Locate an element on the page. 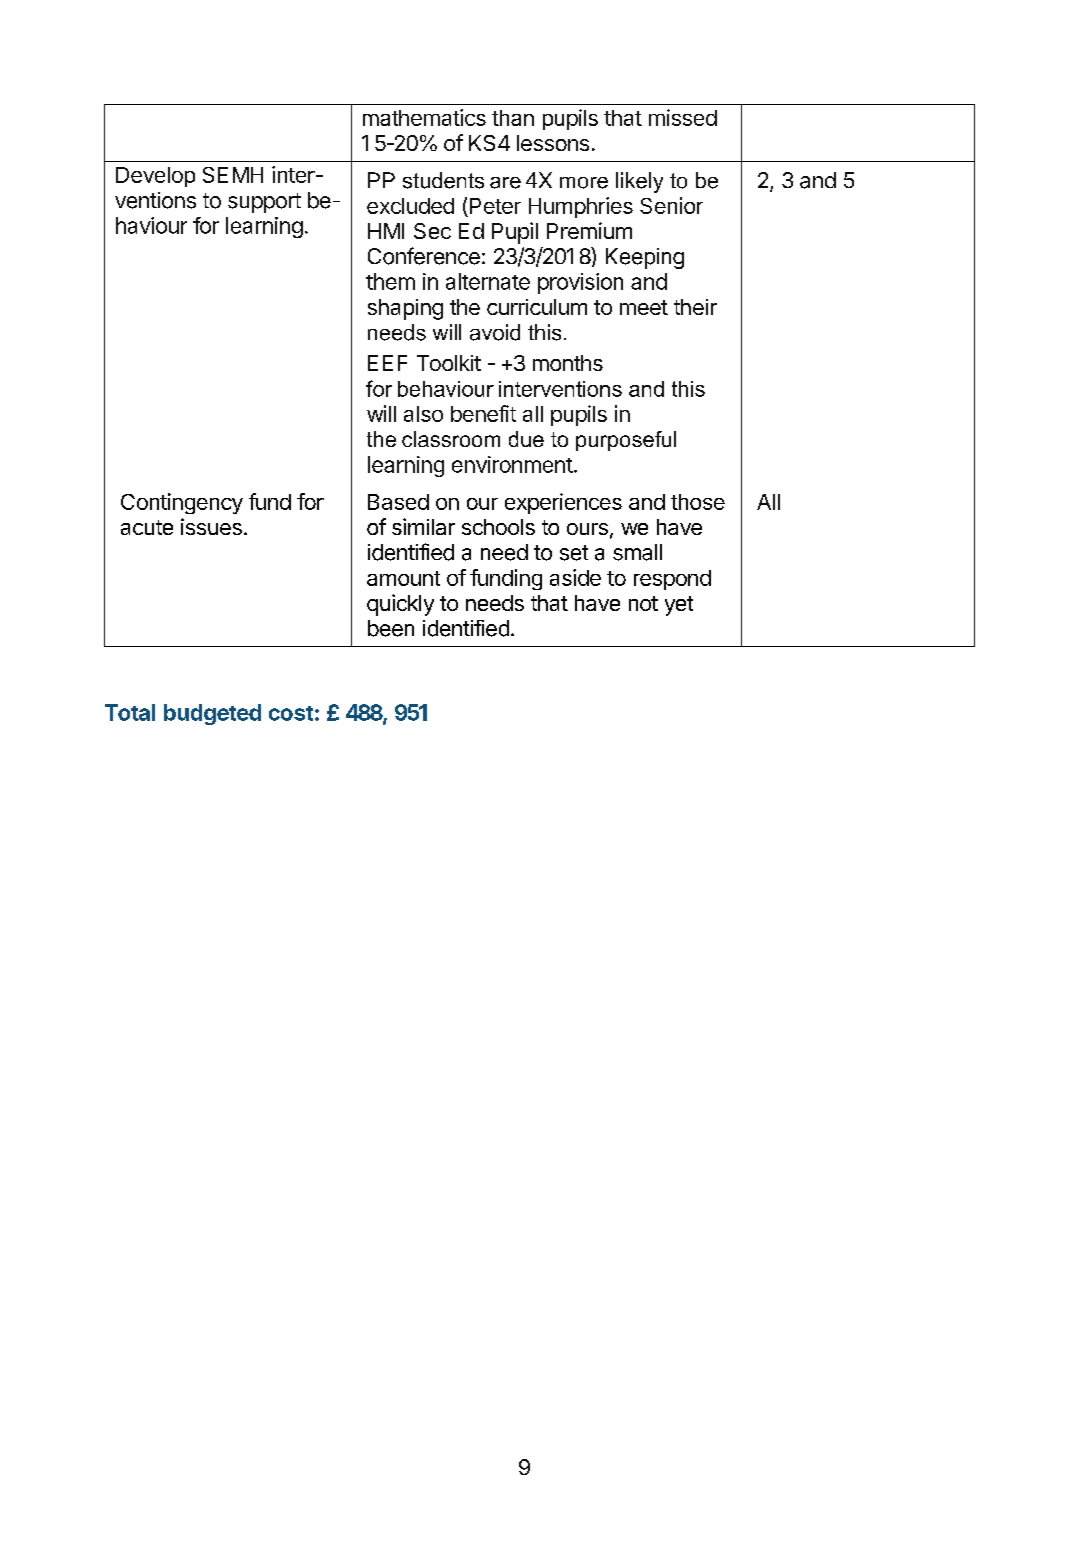 This document has height=1545, width=1092. small is located at coordinates (637, 552).
